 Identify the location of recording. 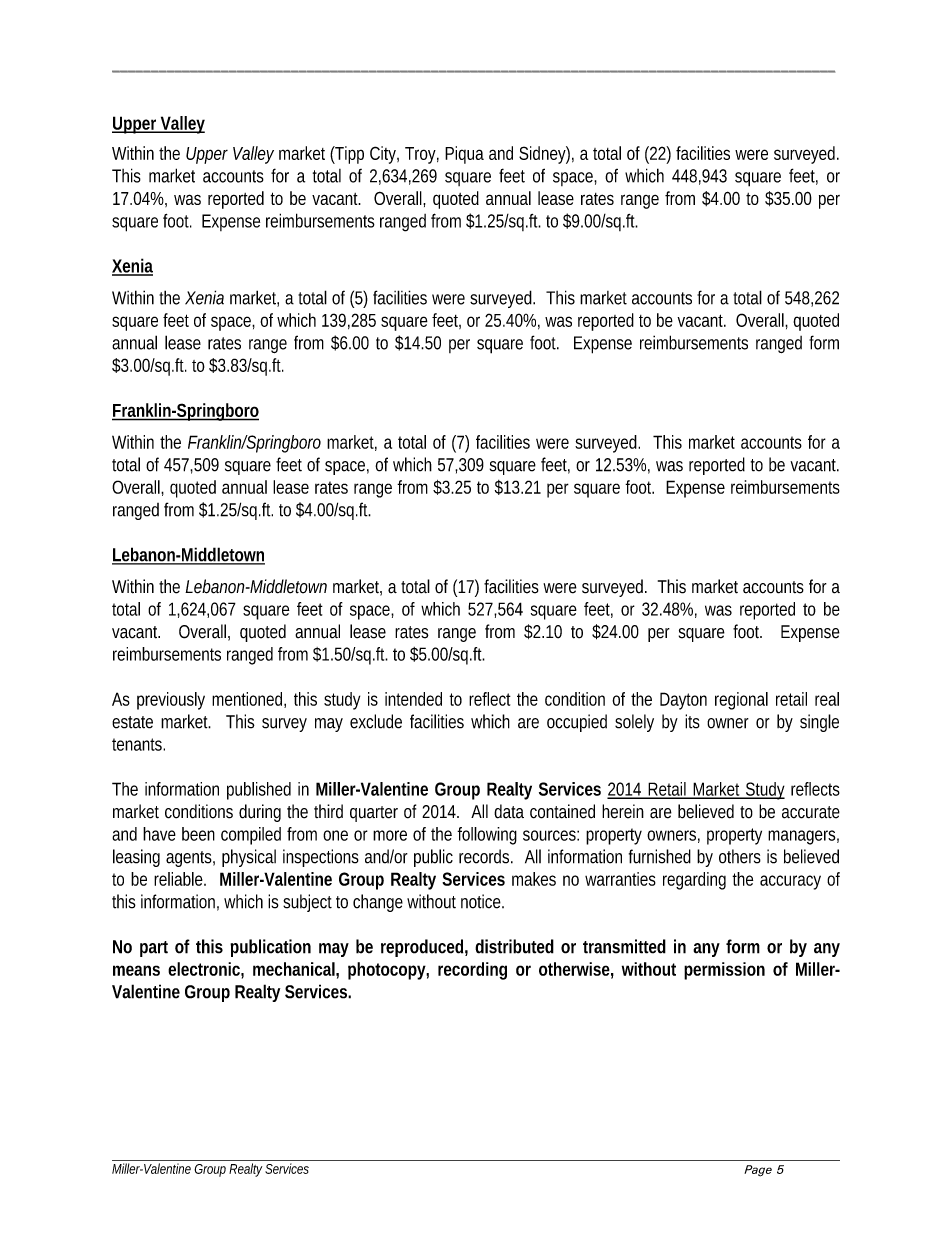
(472, 971).
